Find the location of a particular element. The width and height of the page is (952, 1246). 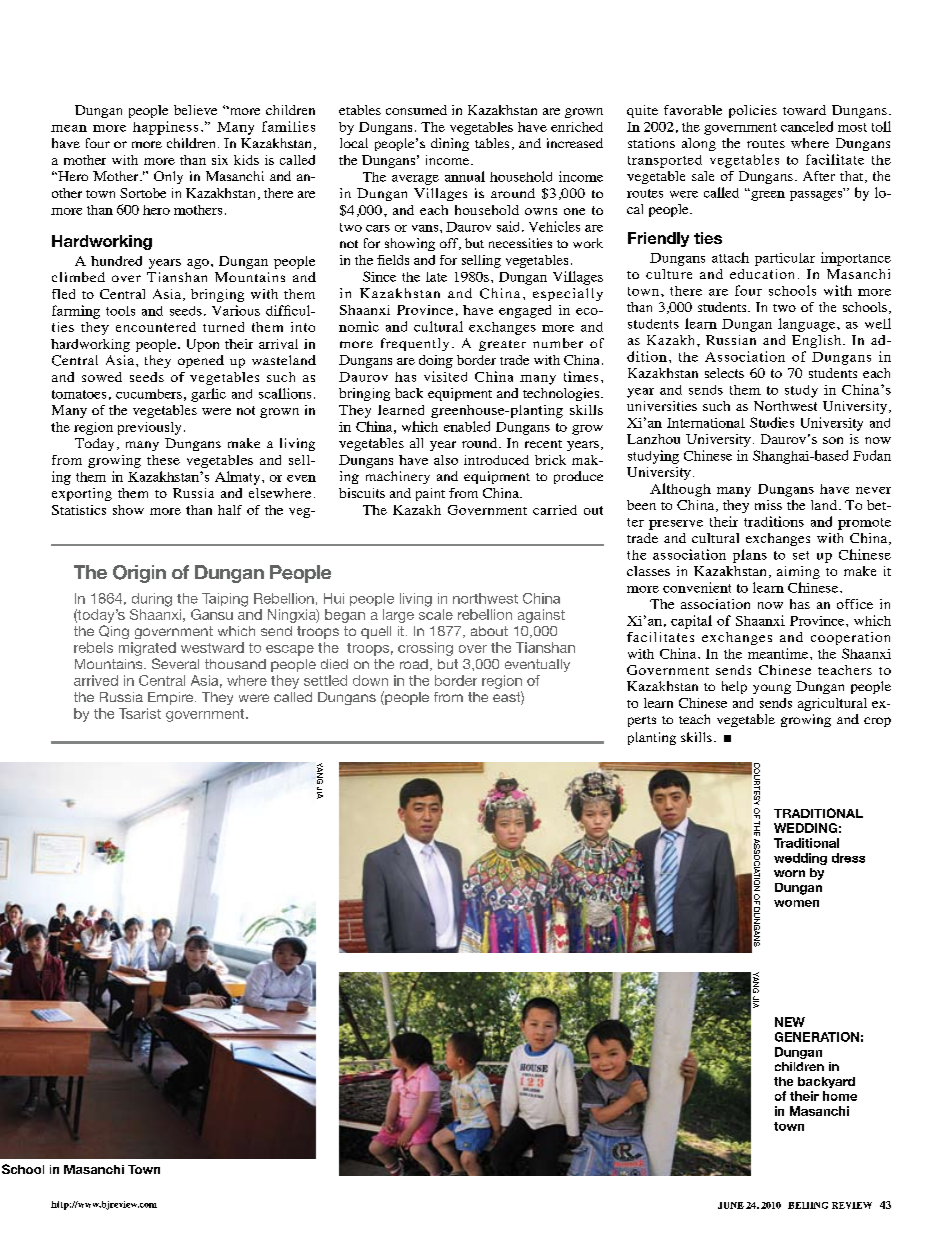

happiness is located at coordinates (165, 128).
